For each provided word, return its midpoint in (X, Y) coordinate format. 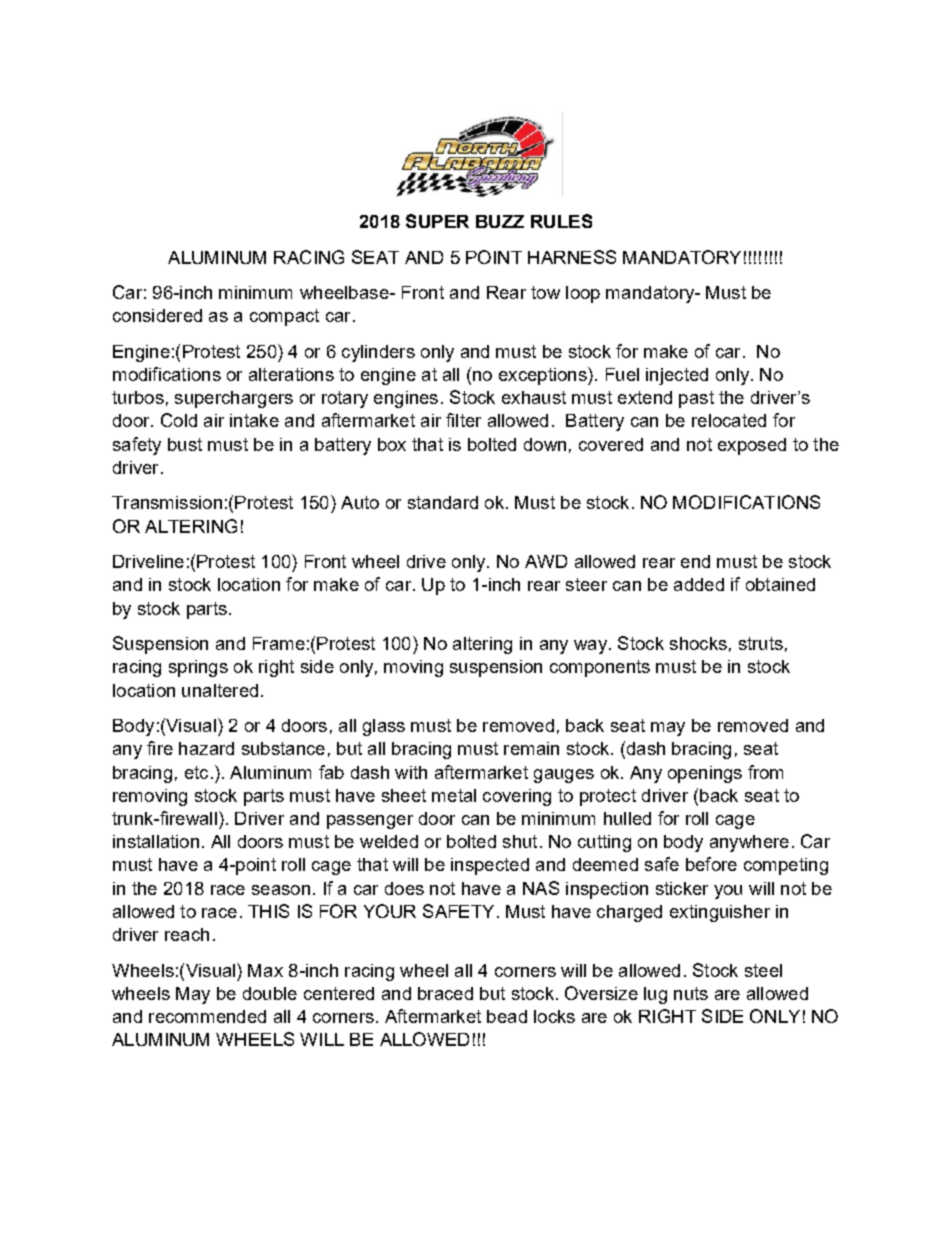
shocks (698, 643)
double (270, 993)
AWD (546, 561)
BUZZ (500, 221)
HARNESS (572, 257)
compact (284, 317)
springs (198, 668)
